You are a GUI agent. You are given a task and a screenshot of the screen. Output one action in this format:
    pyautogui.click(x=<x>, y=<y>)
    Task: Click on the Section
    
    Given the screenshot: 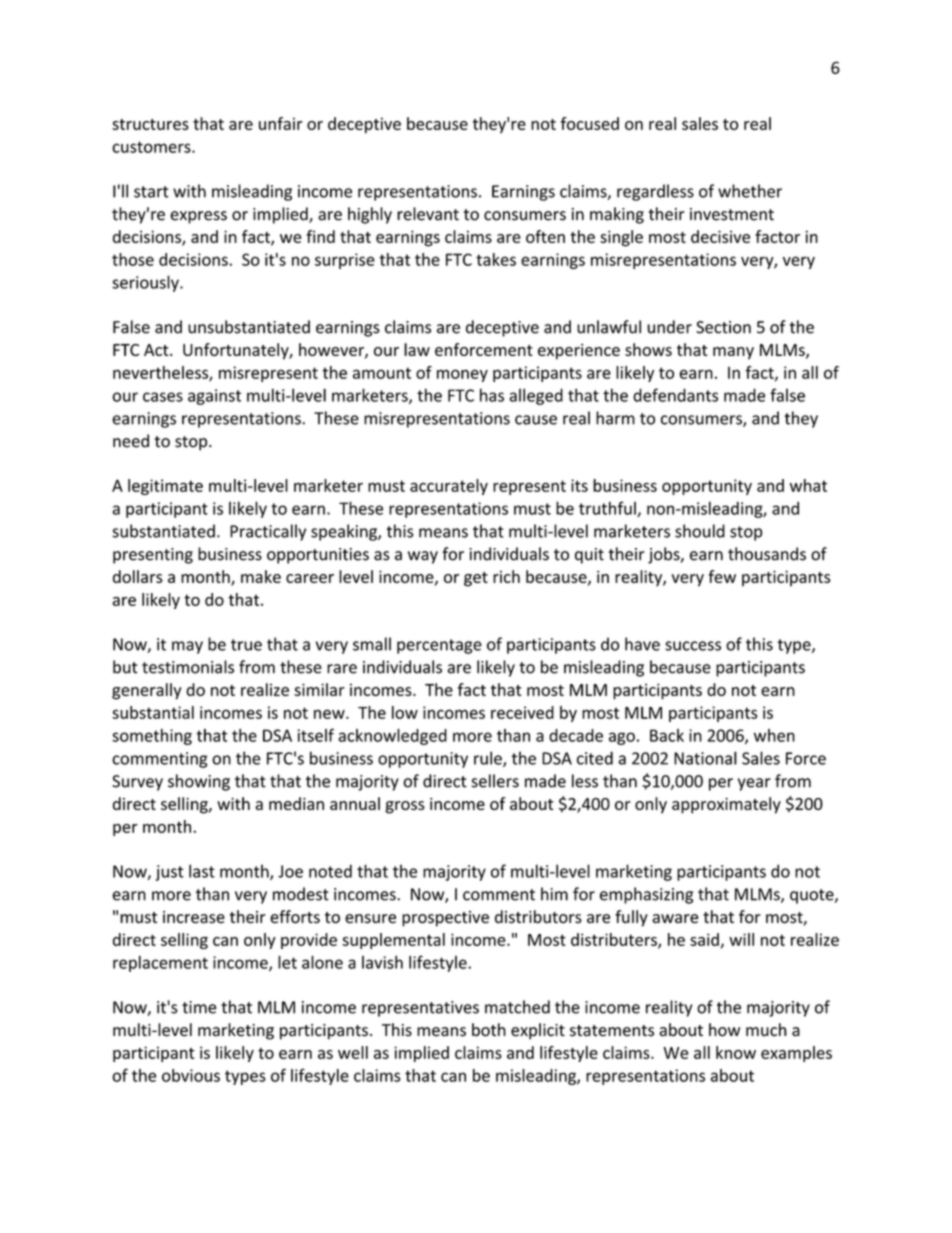 What is the action you would take?
    pyautogui.click(x=723, y=327)
